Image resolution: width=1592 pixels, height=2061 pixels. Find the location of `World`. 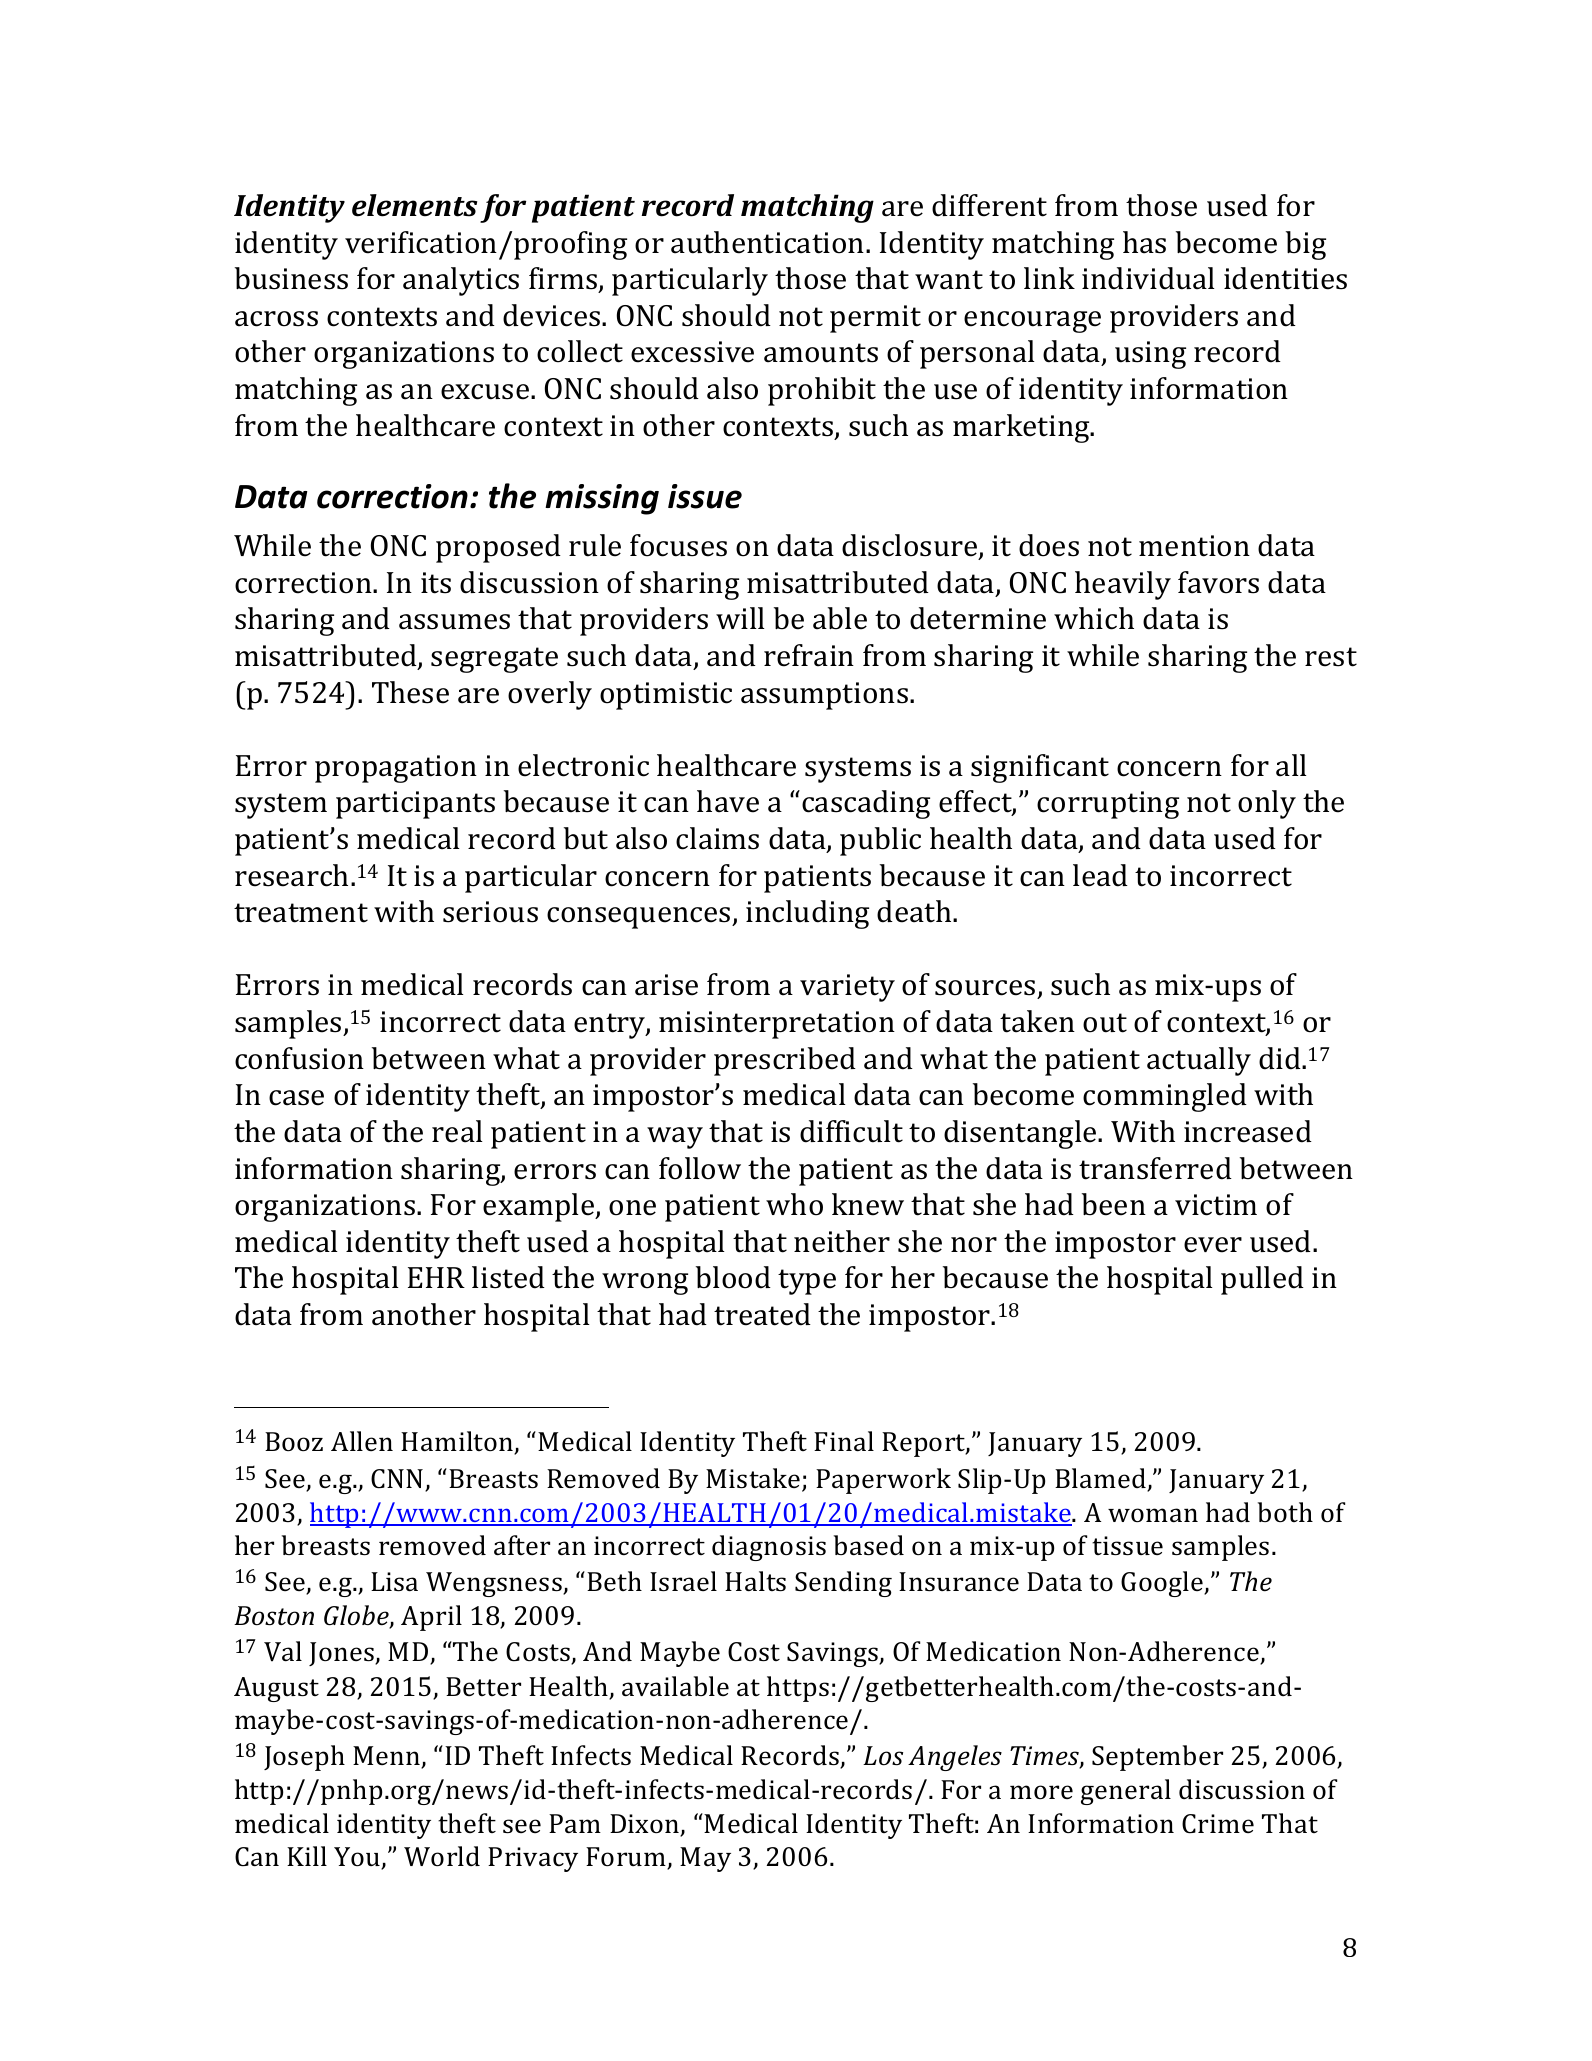

World is located at coordinates (442, 1856).
